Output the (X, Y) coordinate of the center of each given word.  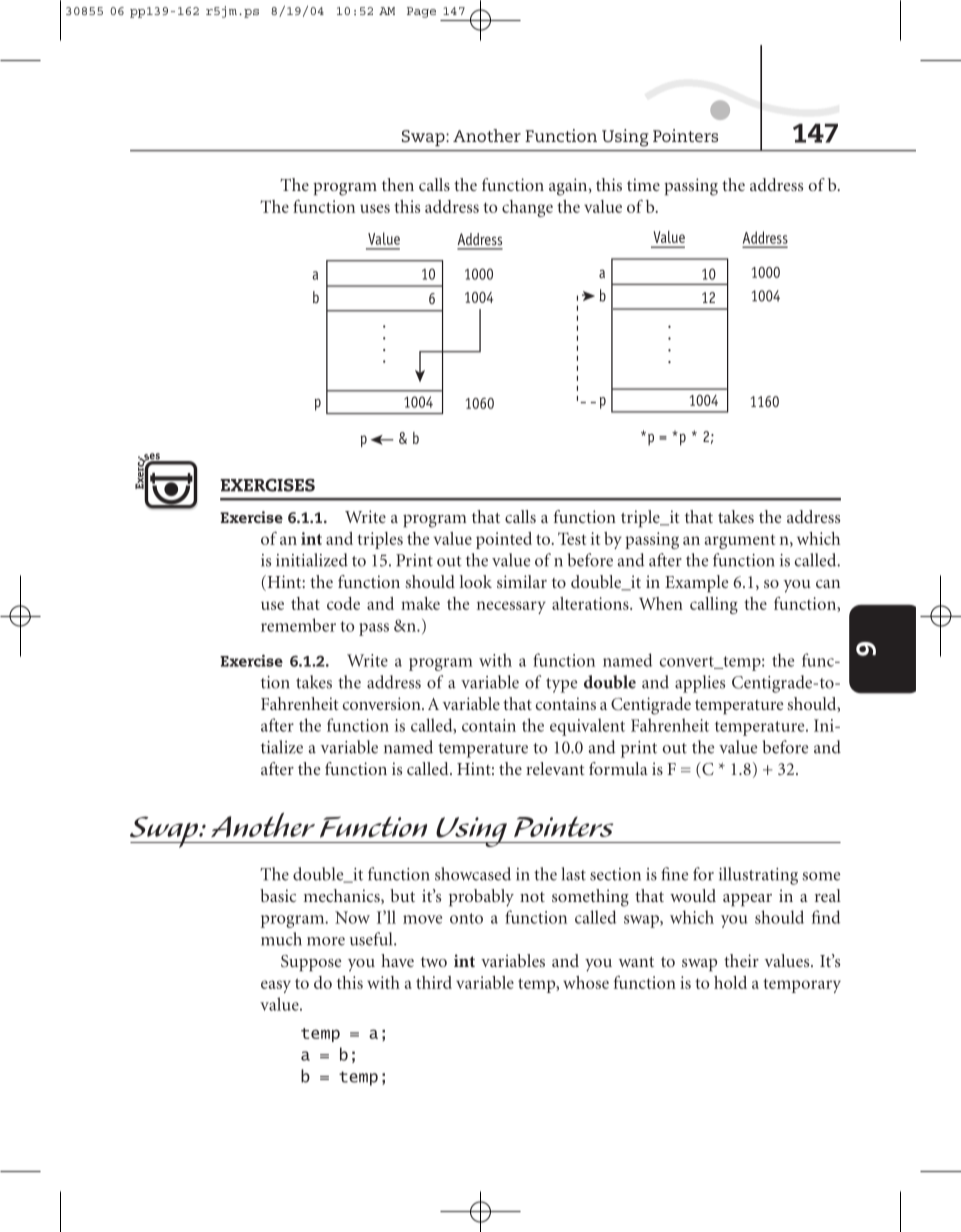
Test (572, 538)
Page (421, 12)
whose (586, 982)
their (741, 960)
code (343, 603)
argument (740, 541)
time (643, 184)
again (569, 187)
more (326, 941)
